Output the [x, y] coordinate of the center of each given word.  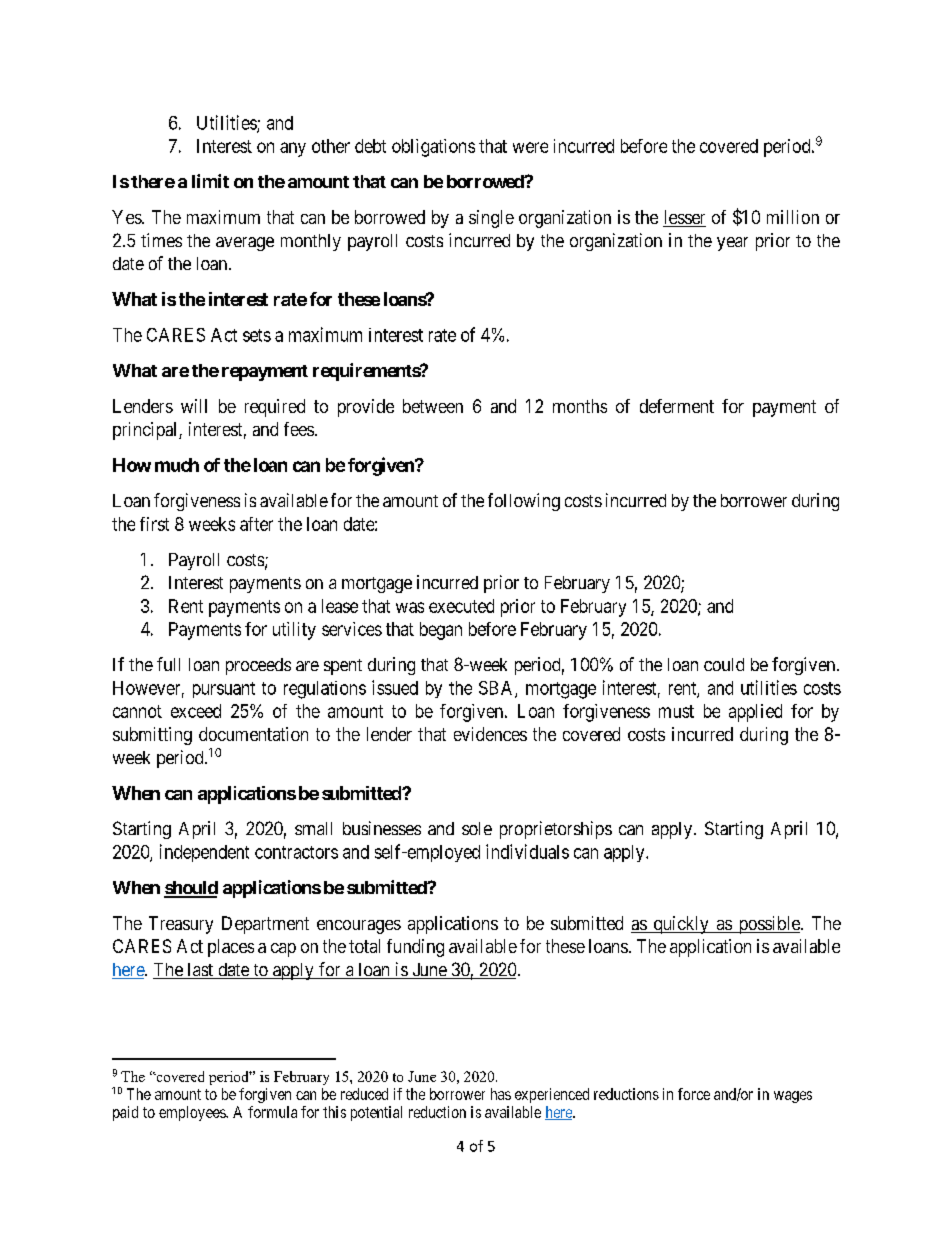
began [441, 631]
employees [193, 1113]
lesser [684, 218]
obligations [433, 148]
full [168, 664]
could [724, 664]
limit [210, 181]
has [501, 1094]
